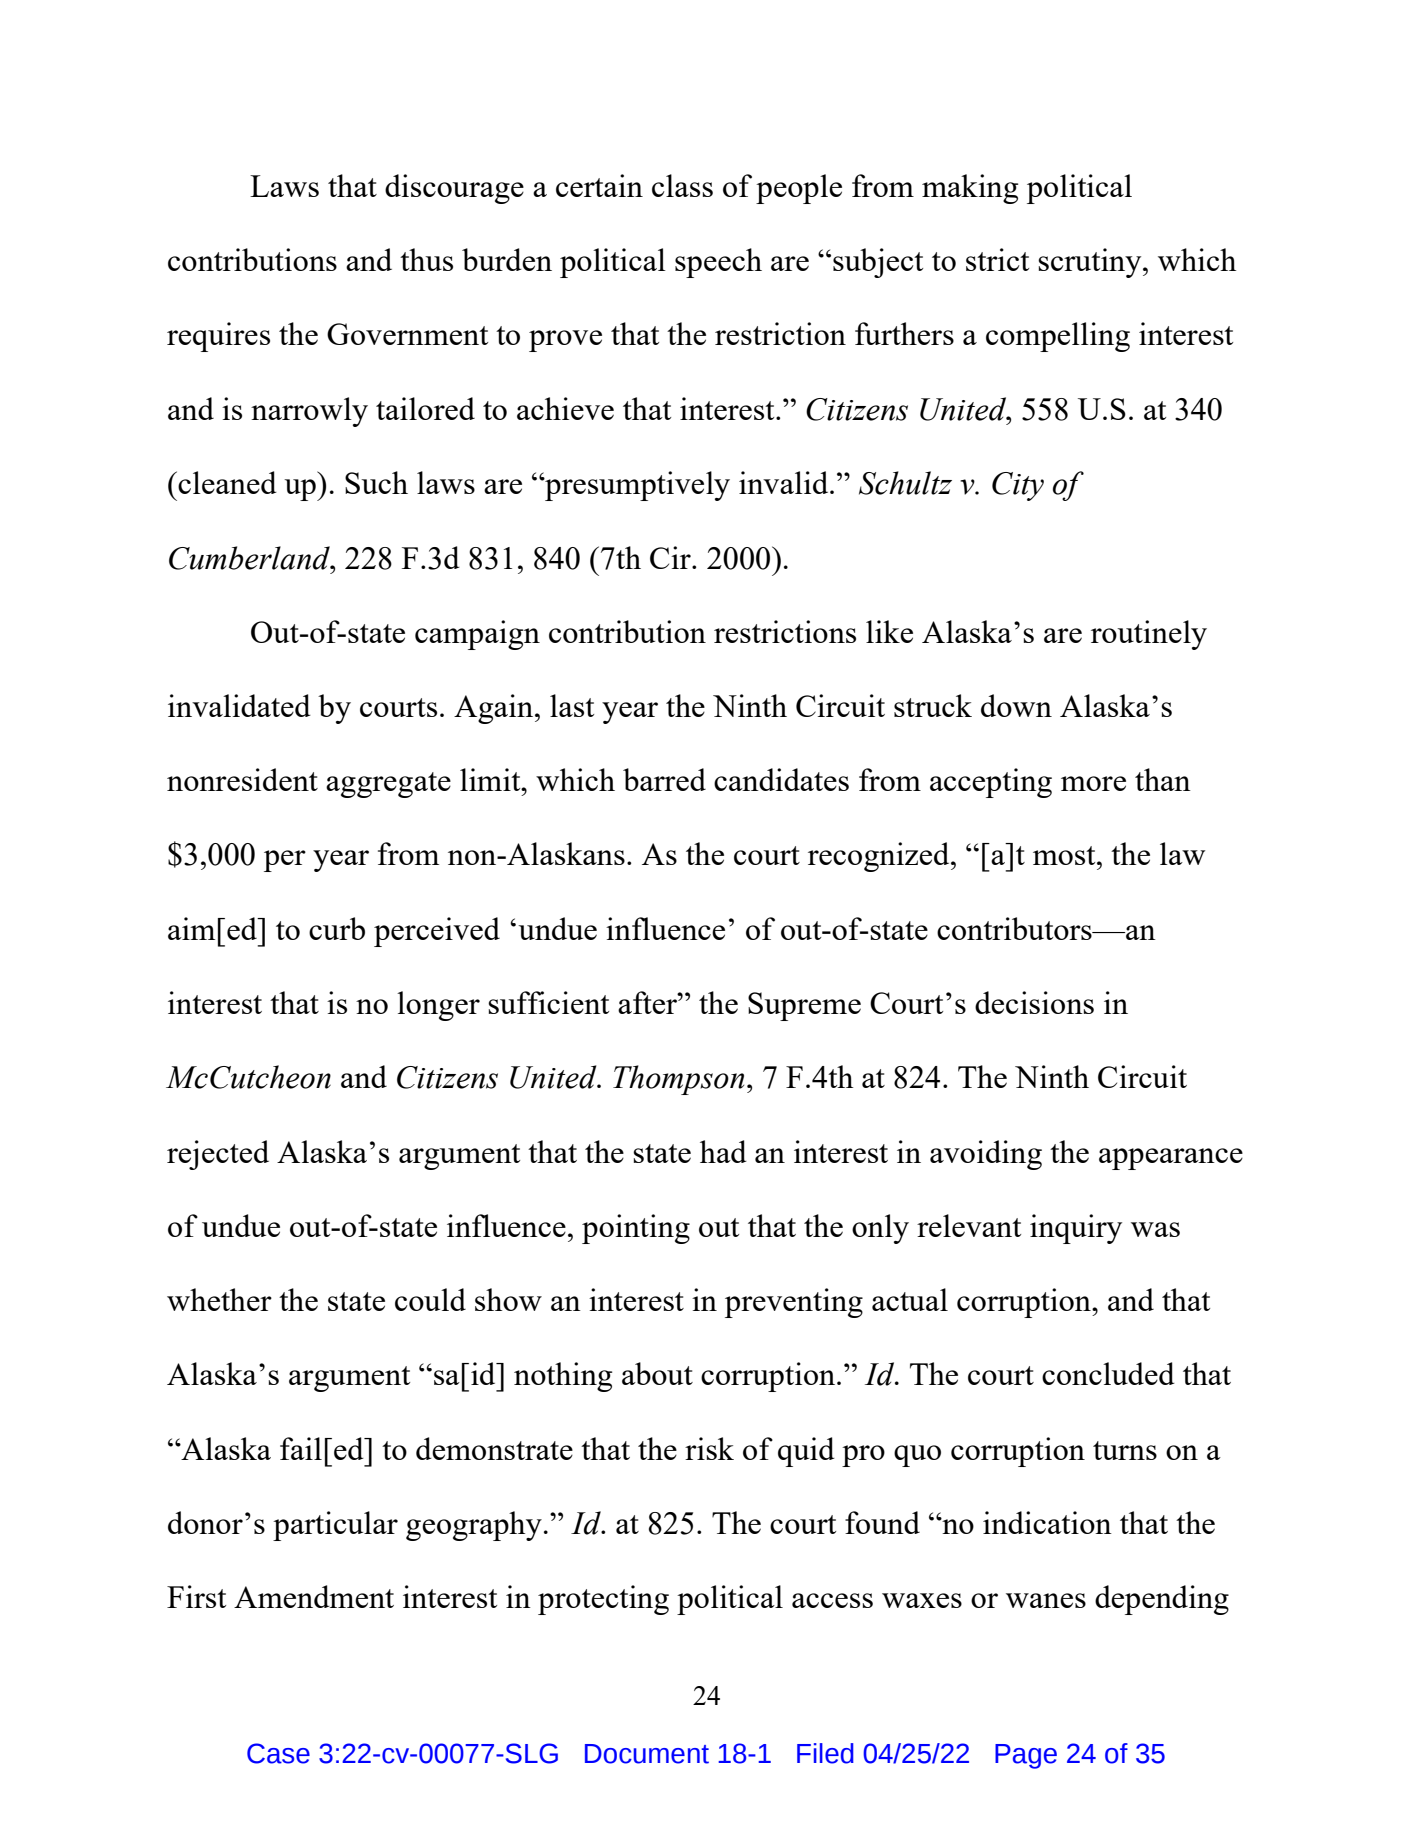  I want to click on speech, so click(718, 263).
